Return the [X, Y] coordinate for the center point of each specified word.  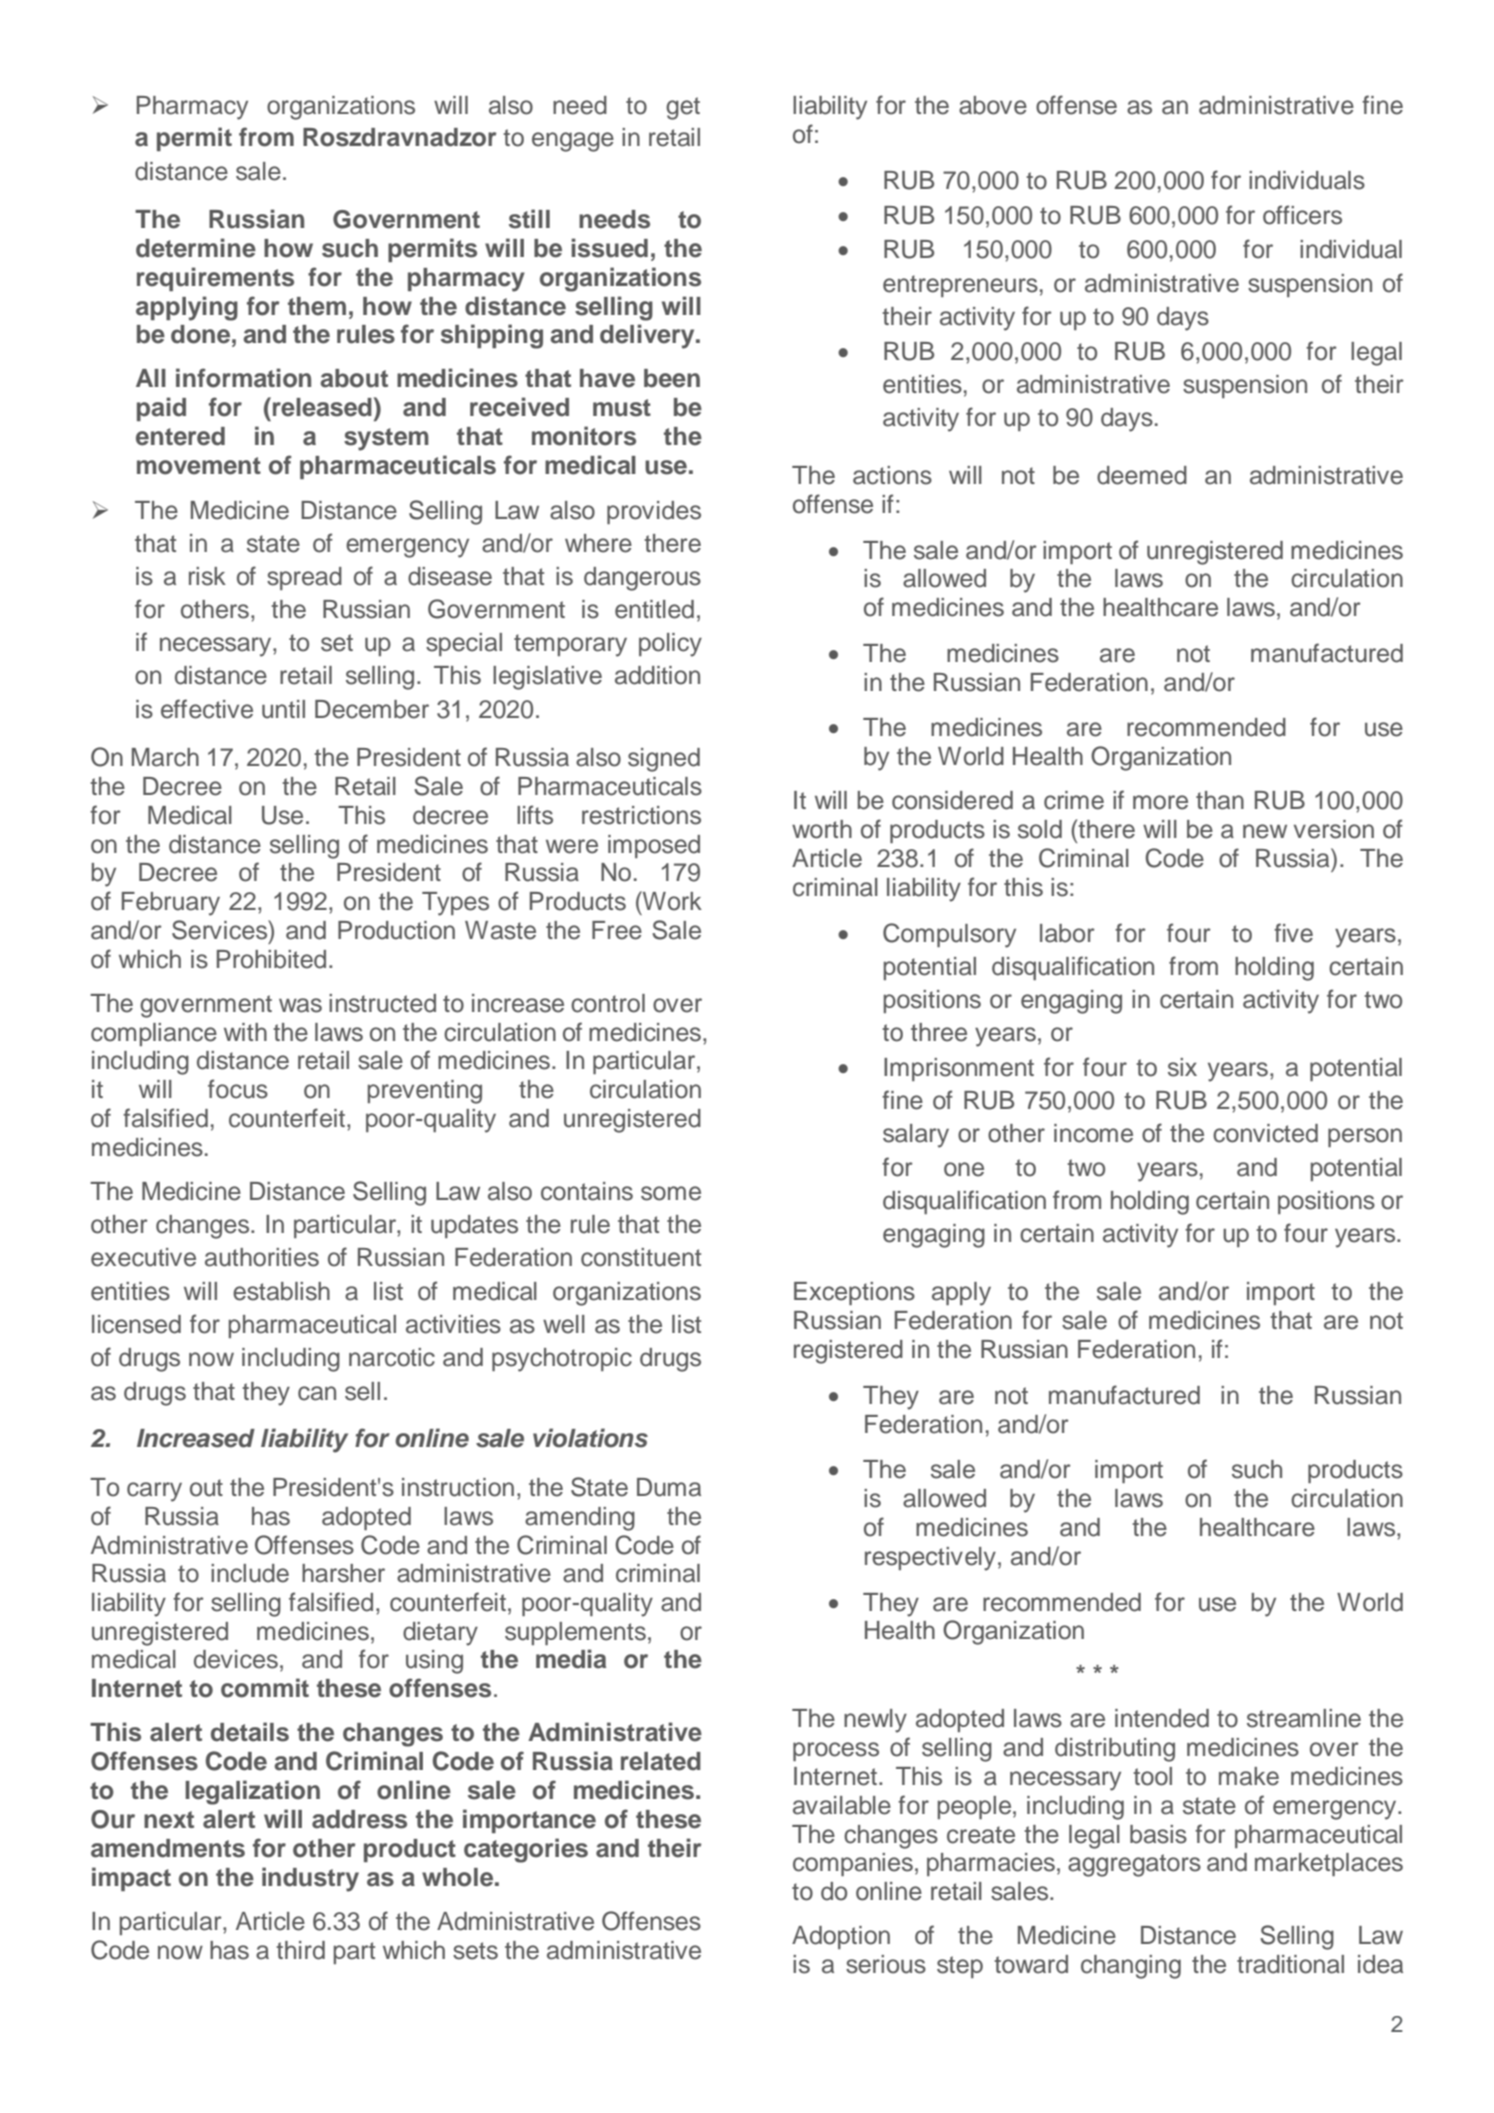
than [1220, 800]
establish [281, 1291]
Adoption [841, 1937]
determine [196, 248]
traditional [1290, 1964]
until [283, 709]
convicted [1265, 1133]
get [683, 108]
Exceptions [854, 1293]
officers [1302, 215]
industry [310, 1879]
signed [664, 760]
